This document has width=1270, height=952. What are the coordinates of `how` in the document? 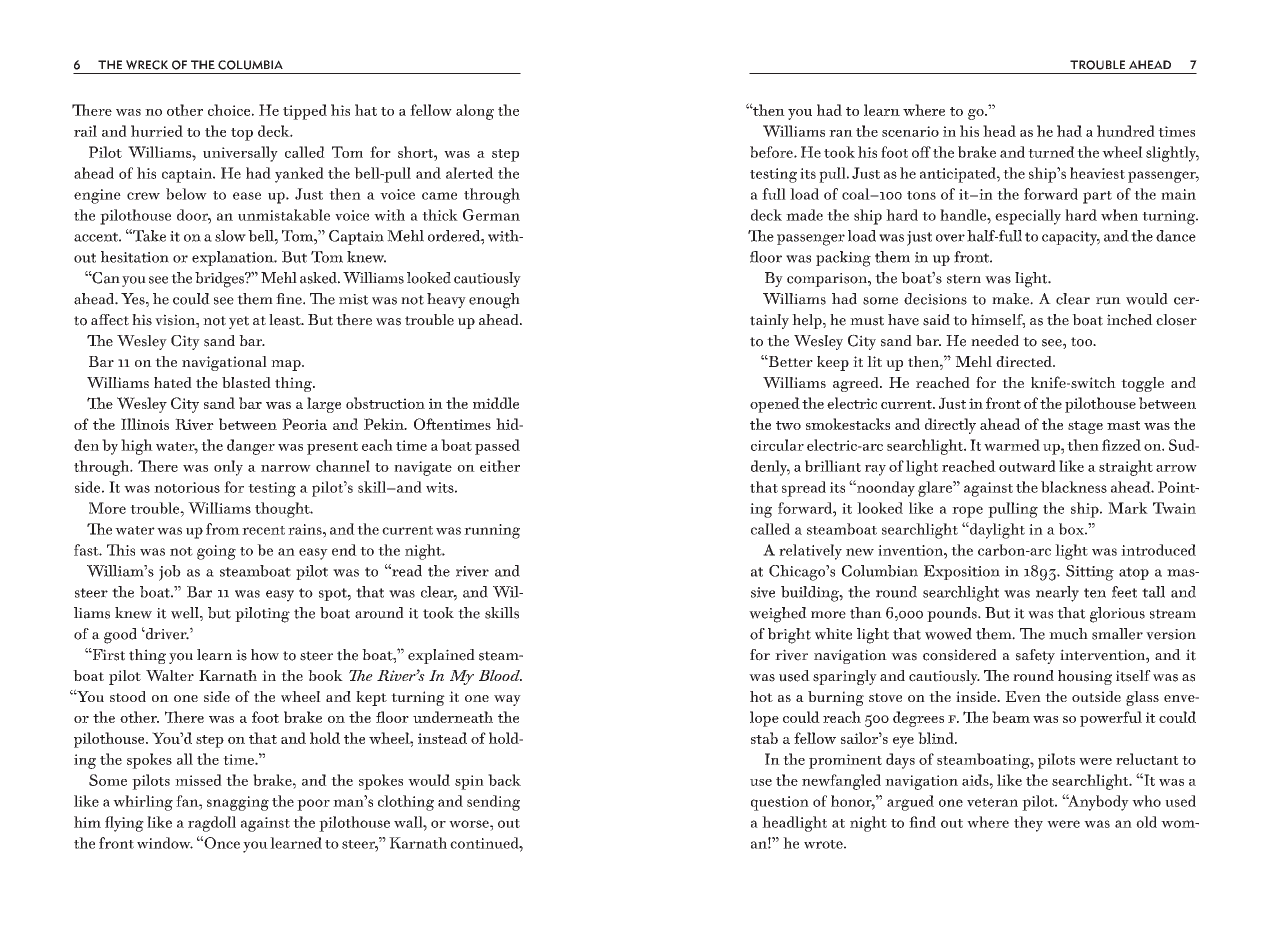 It's located at (265, 655).
